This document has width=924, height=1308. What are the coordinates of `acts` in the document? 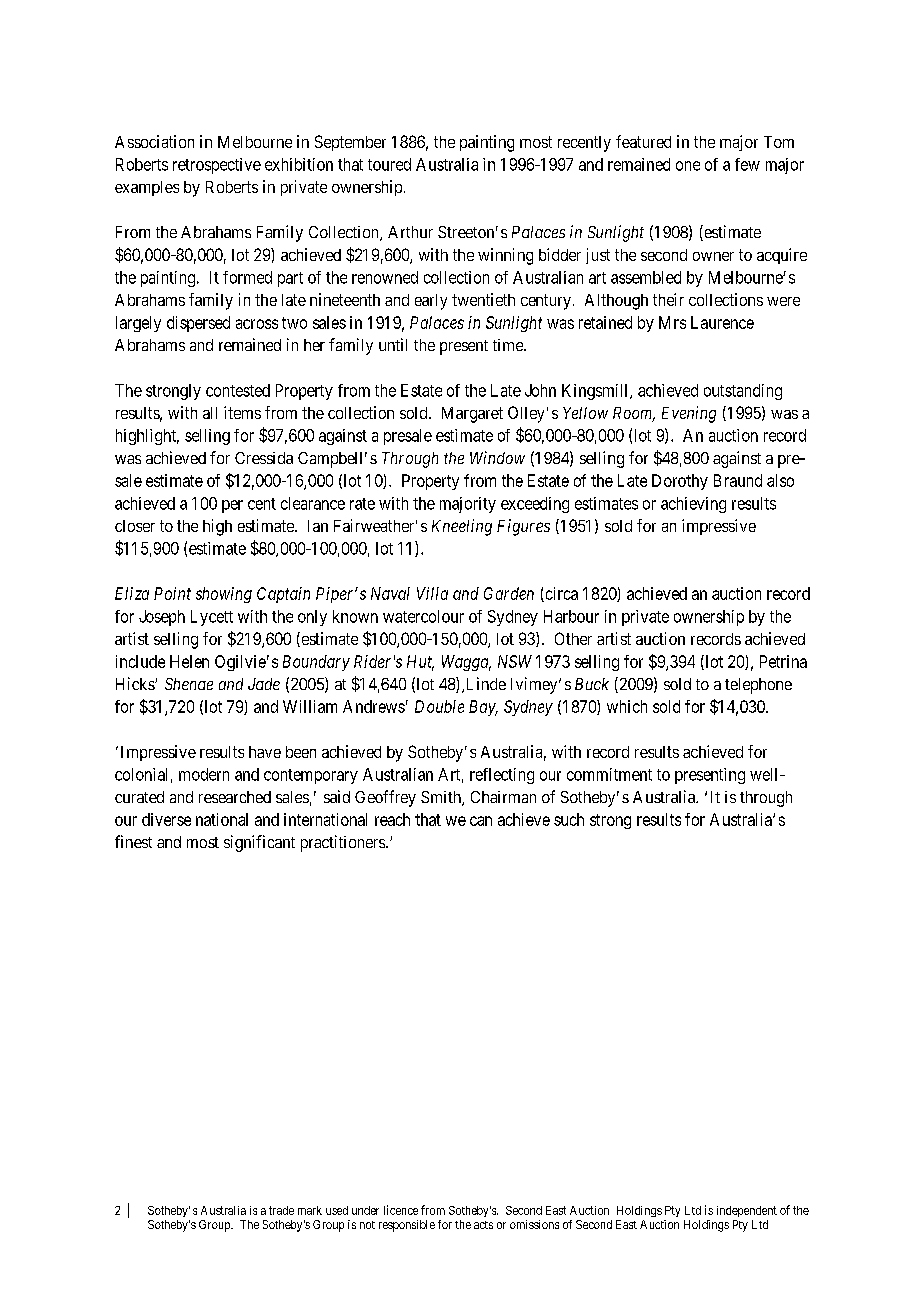 It's located at (483, 1225).
